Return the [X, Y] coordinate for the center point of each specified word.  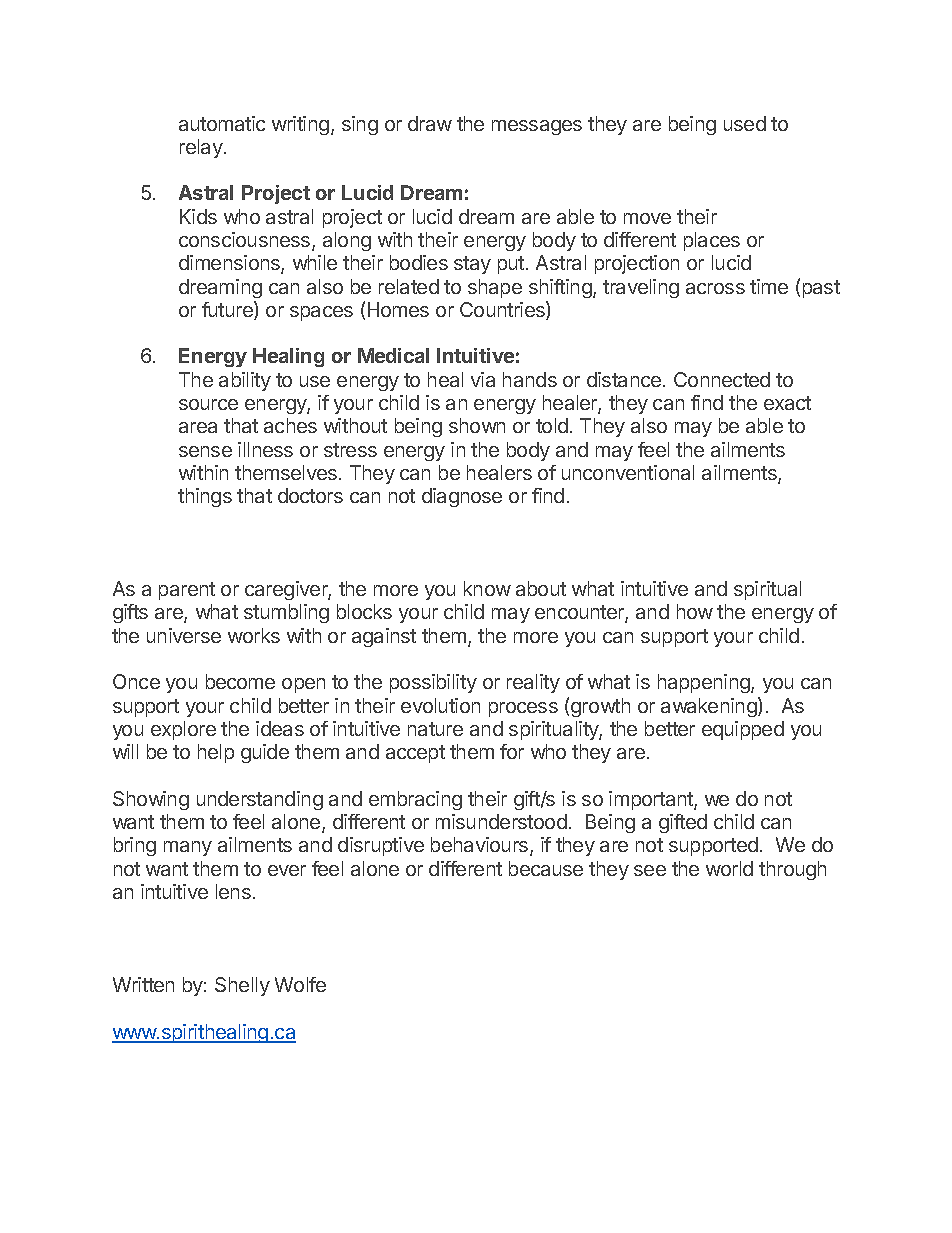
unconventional [628, 472]
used [745, 123]
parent [187, 591]
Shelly [242, 986]
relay [202, 148]
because [546, 868]
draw [430, 123]
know [487, 588]
